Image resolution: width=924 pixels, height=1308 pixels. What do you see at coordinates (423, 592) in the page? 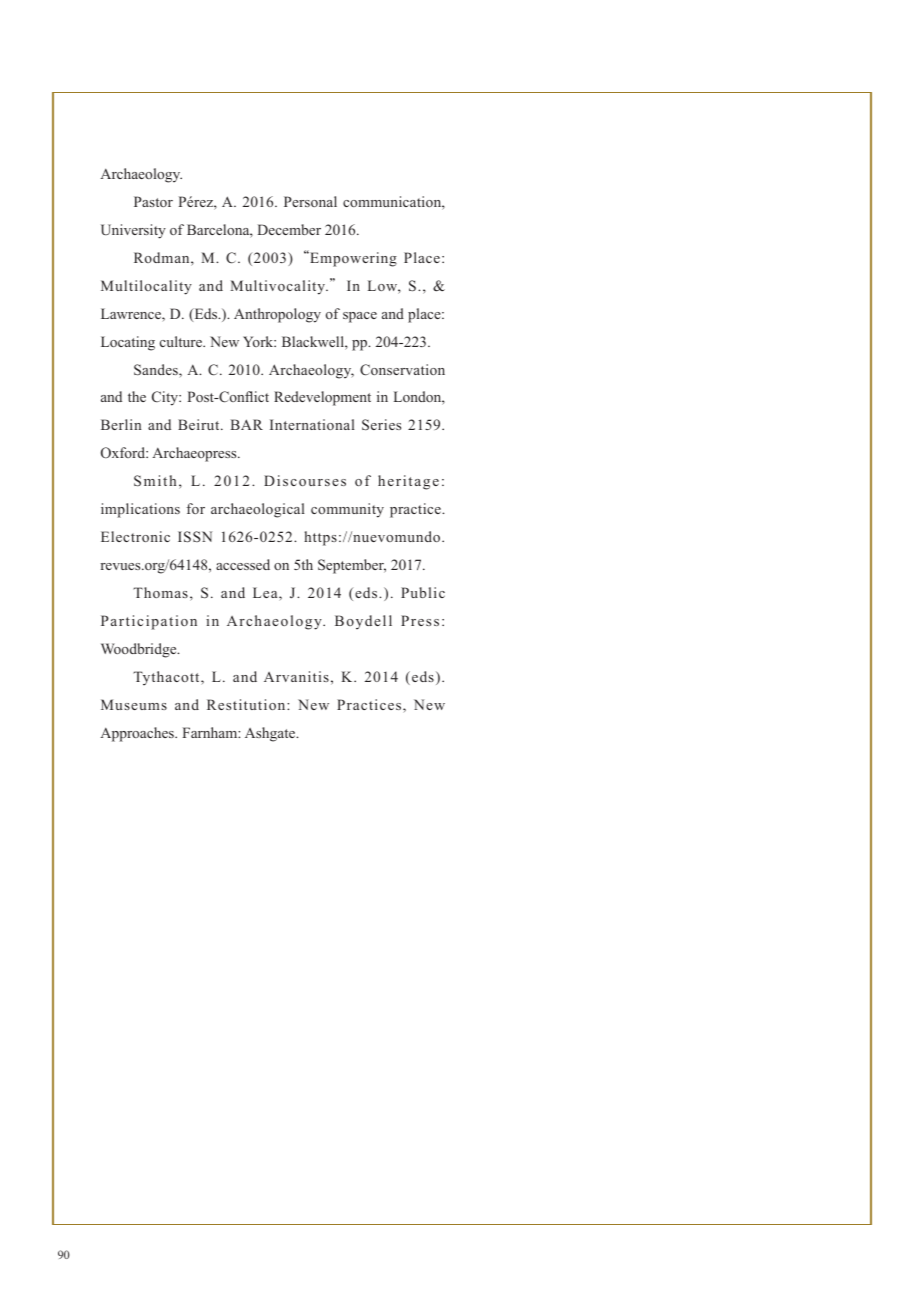
I see `Public` at bounding box center [423, 592].
